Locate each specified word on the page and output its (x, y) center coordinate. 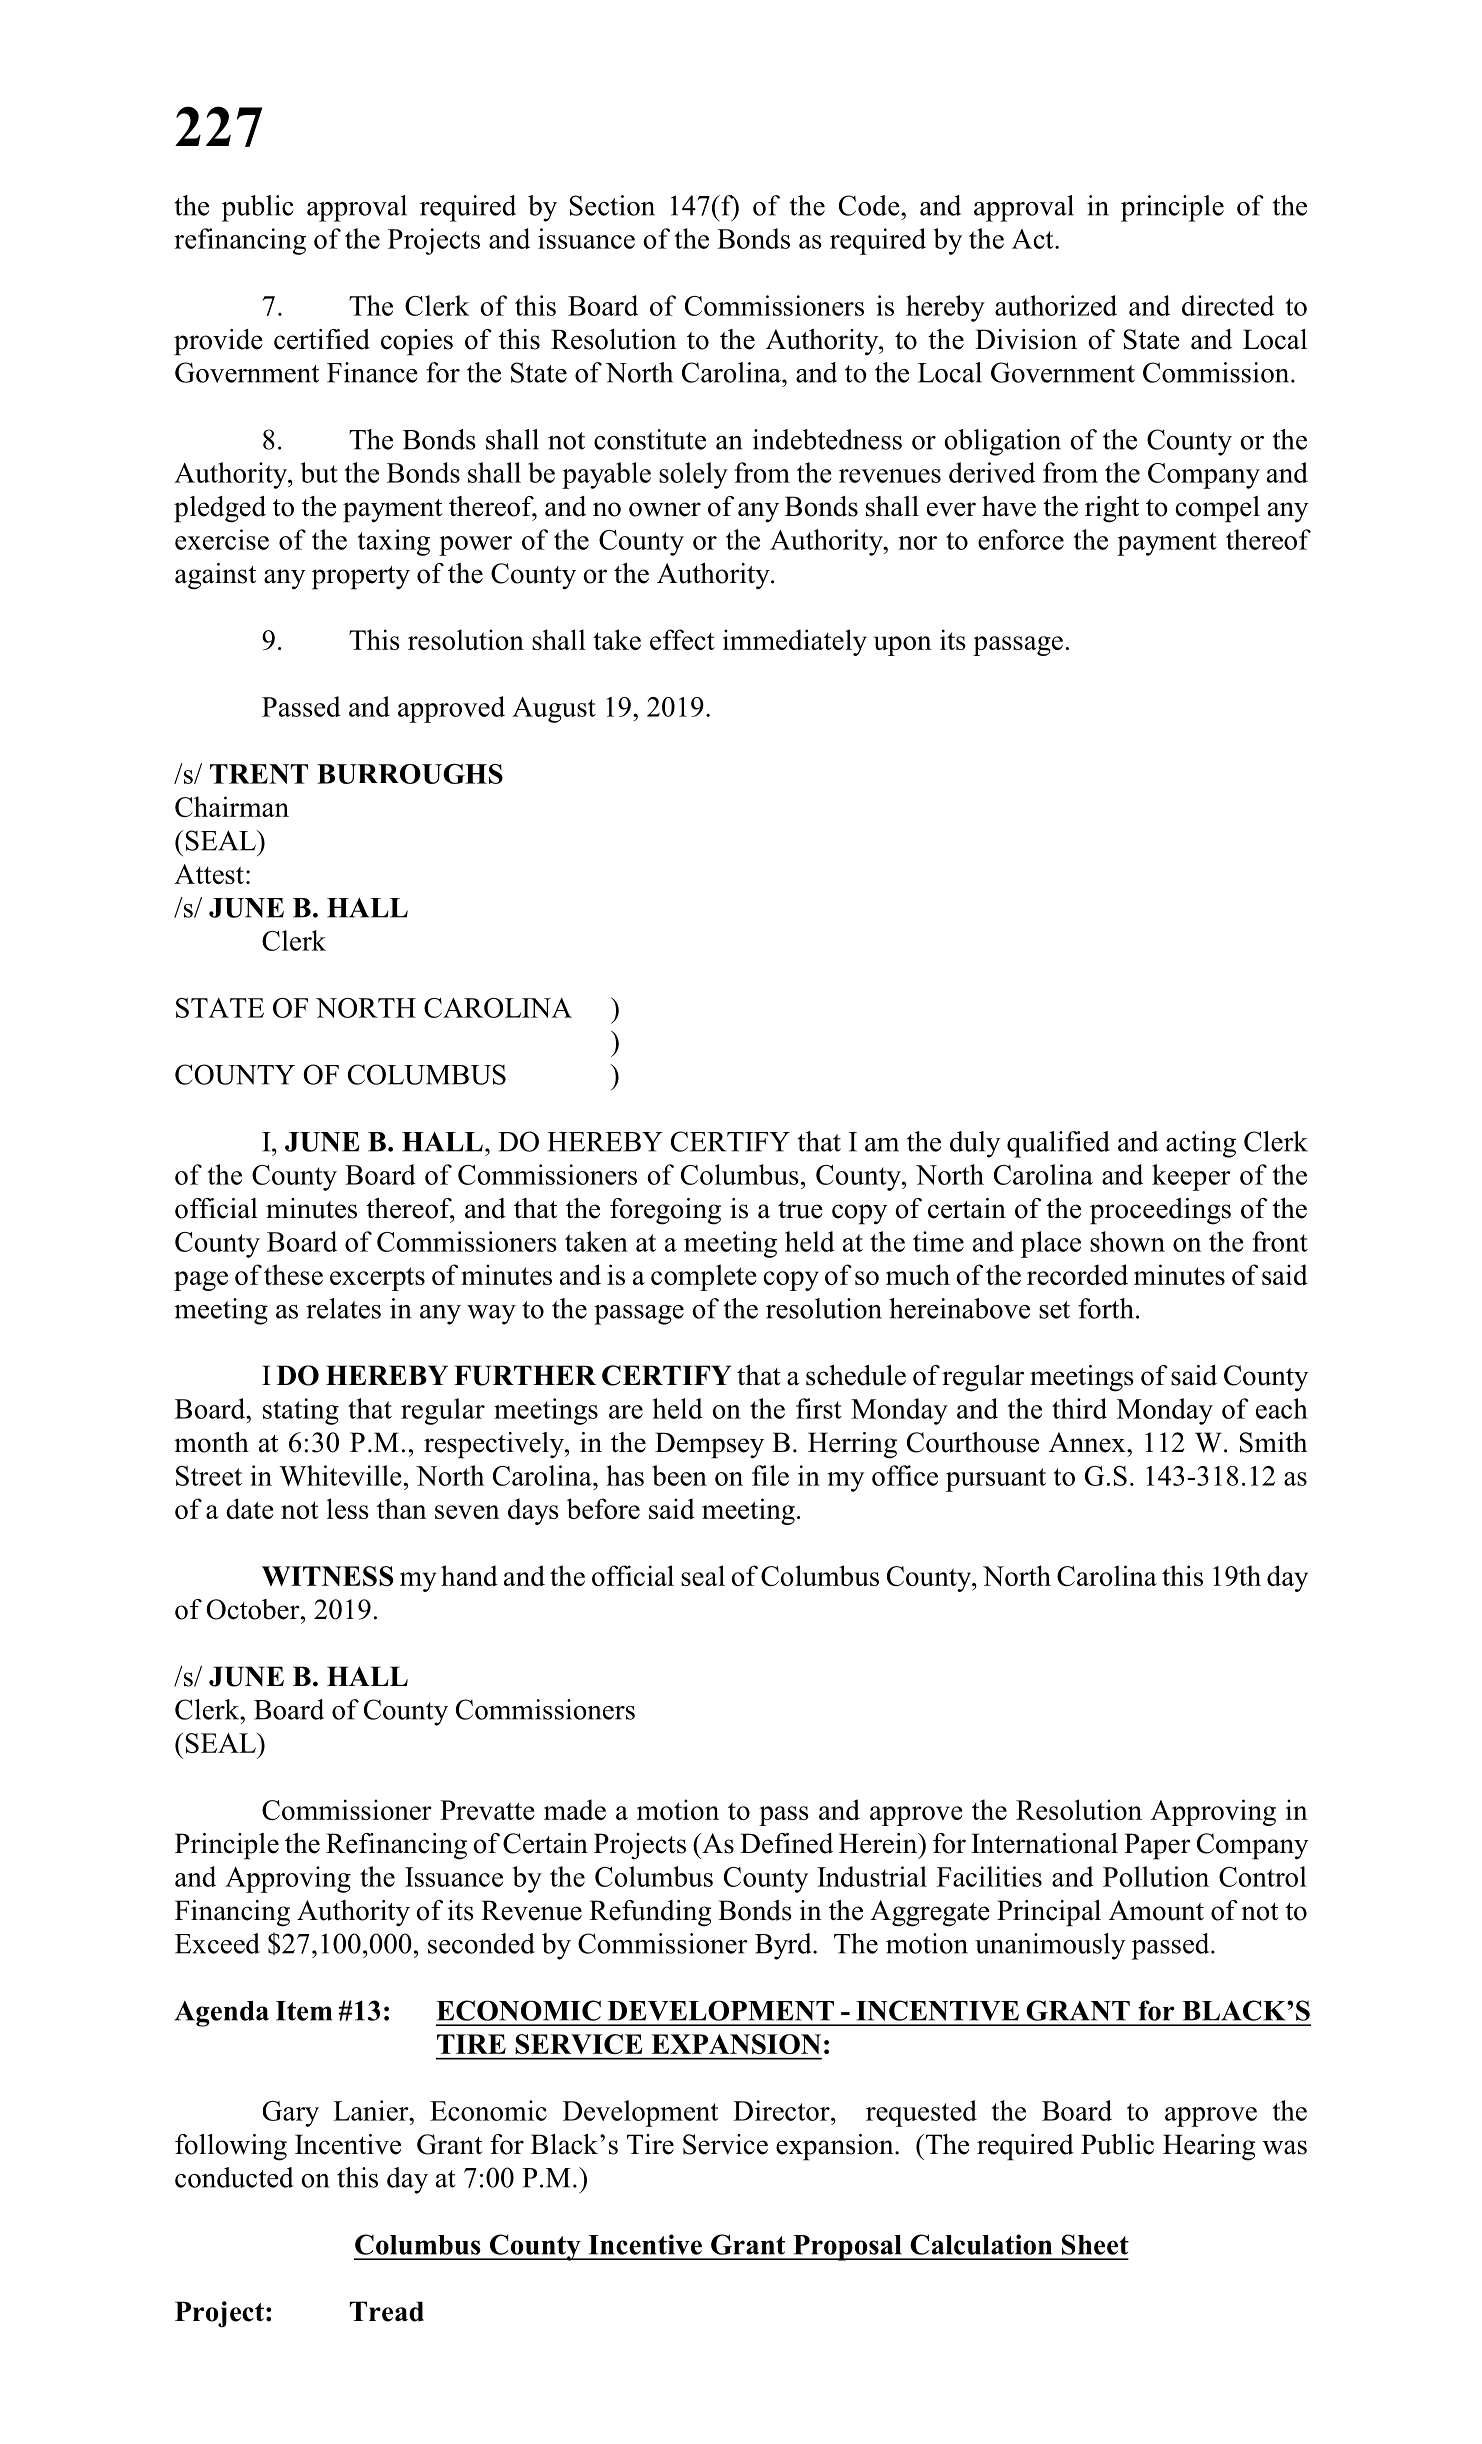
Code (870, 205)
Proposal (847, 2248)
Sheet (1095, 2244)
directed (1228, 305)
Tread (386, 2311)
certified (322, 339)
